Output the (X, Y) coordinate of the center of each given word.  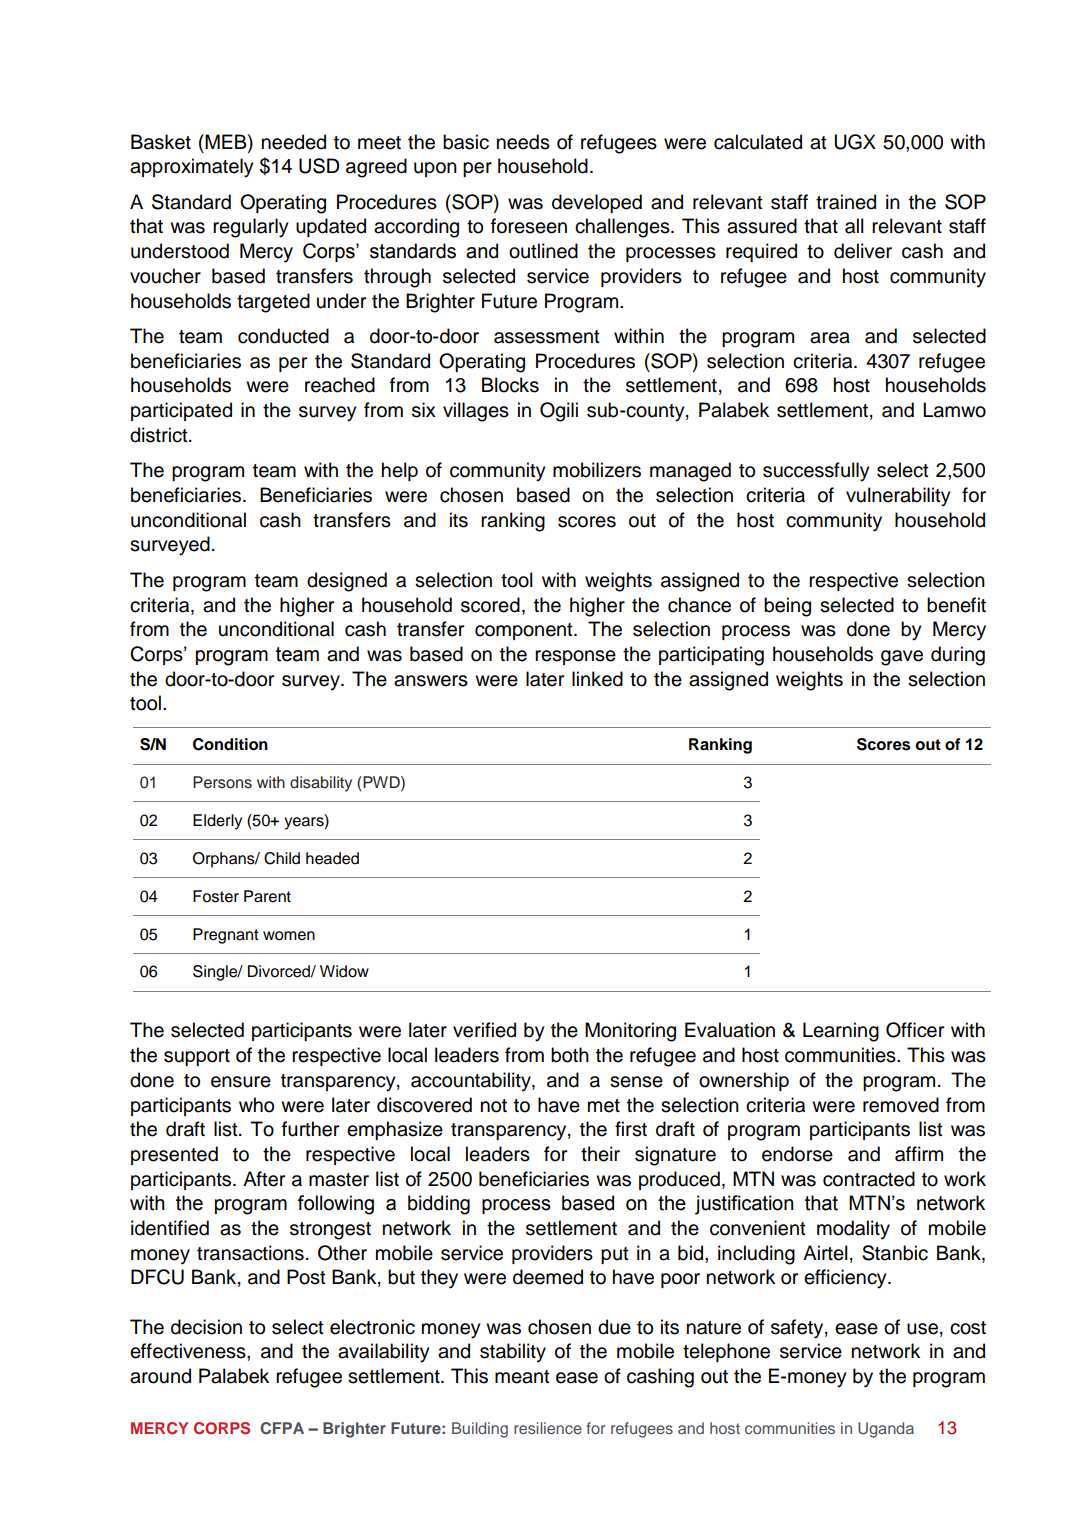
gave (902, 658)
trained (846, 202)
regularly (250, 228)
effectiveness (189, 1351)
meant (522, 1377)
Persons (222, 782)
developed (597, 203)
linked (597, 679)
